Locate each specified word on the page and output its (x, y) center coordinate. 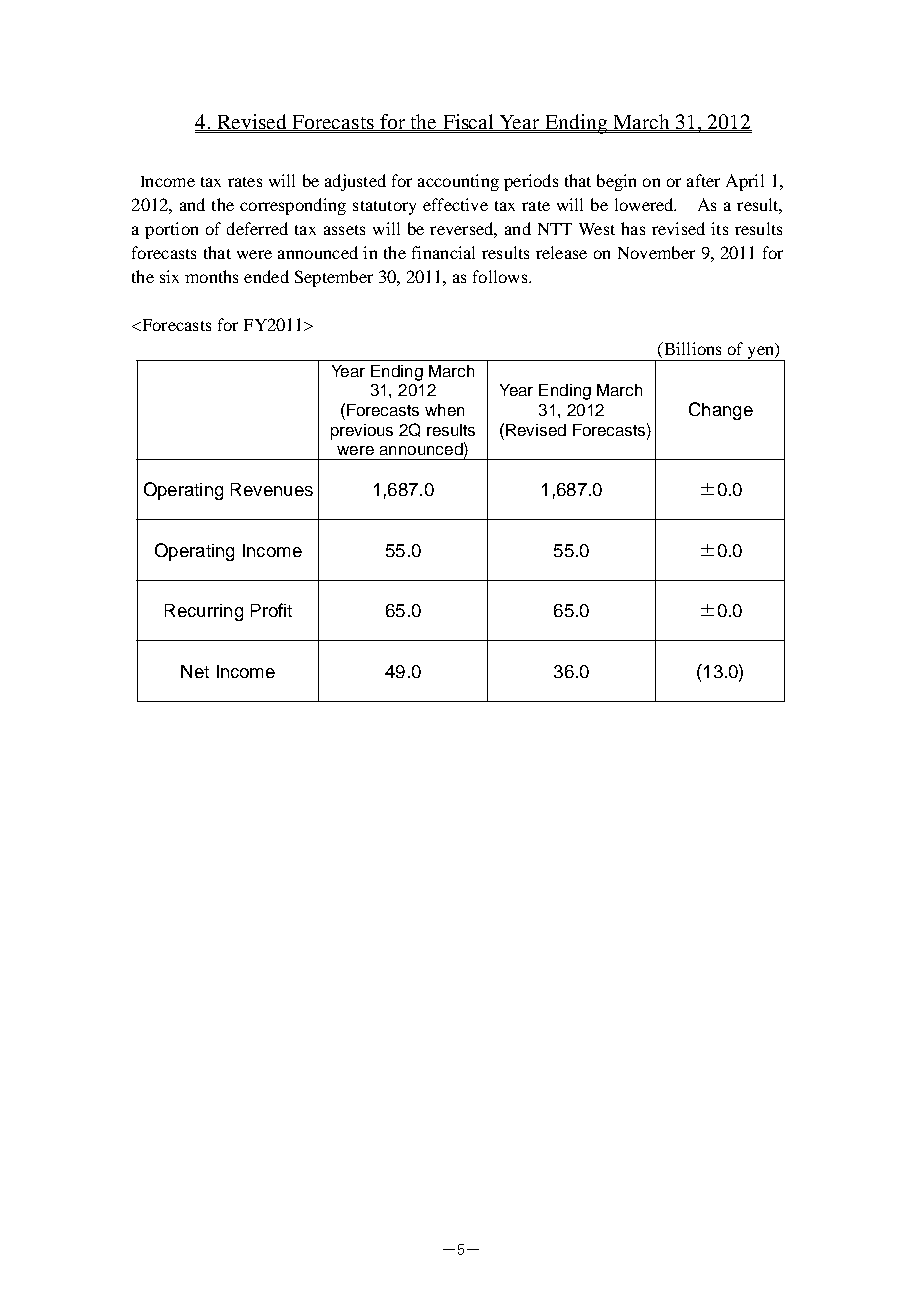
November (656, 252)
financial (443, 252)
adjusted (355, 182)
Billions (691, 348)
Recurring (204, 612)
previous (362, 432)
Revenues (272, 489)
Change (721, 411)
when (444, 410)
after (703, 180)
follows (501, 276)
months (211, 276)
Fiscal (468, 122)
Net (195, 671)
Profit (271, 610)
